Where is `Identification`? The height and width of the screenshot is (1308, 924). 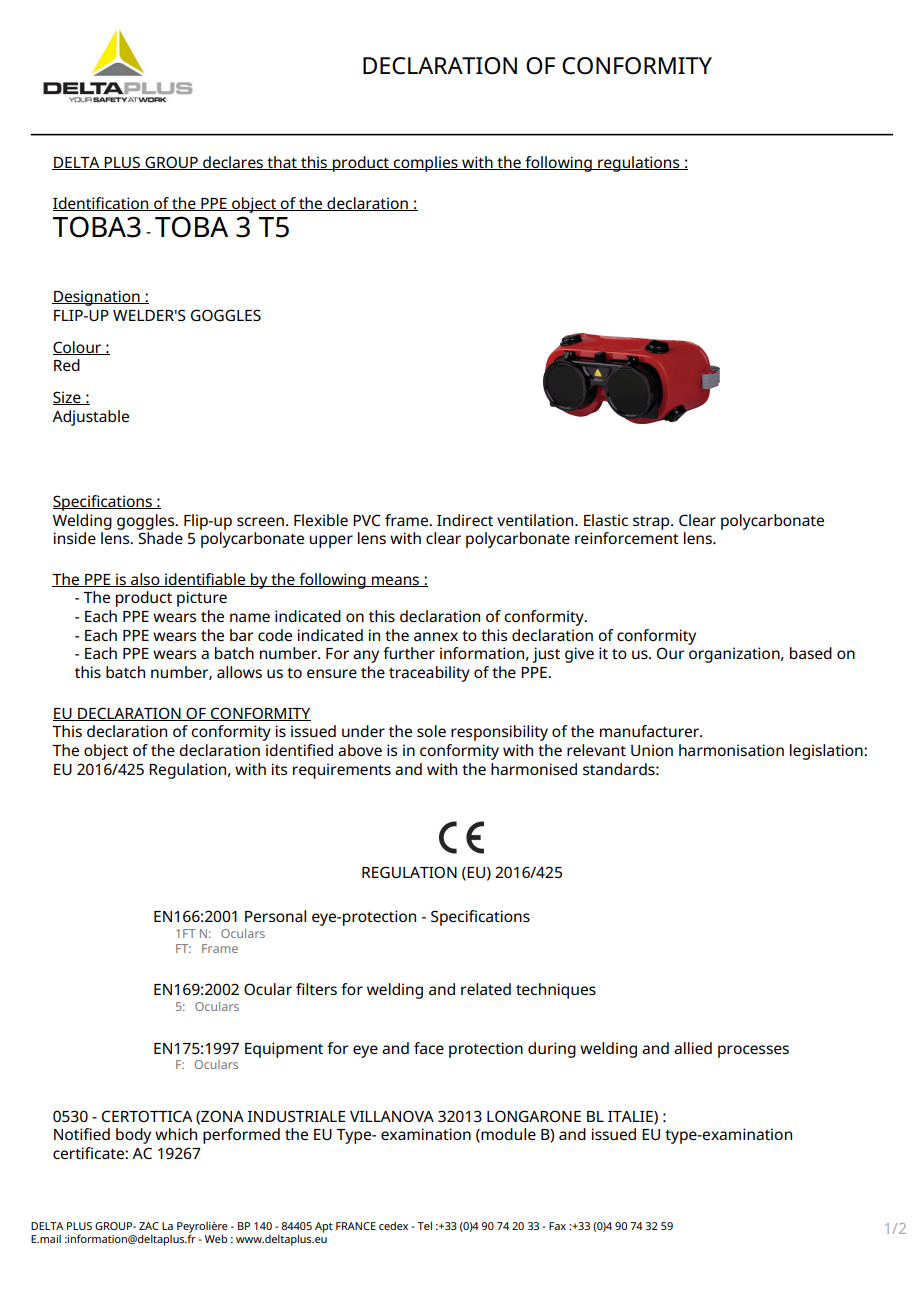
Identification is located at coordinates (102, 204).
